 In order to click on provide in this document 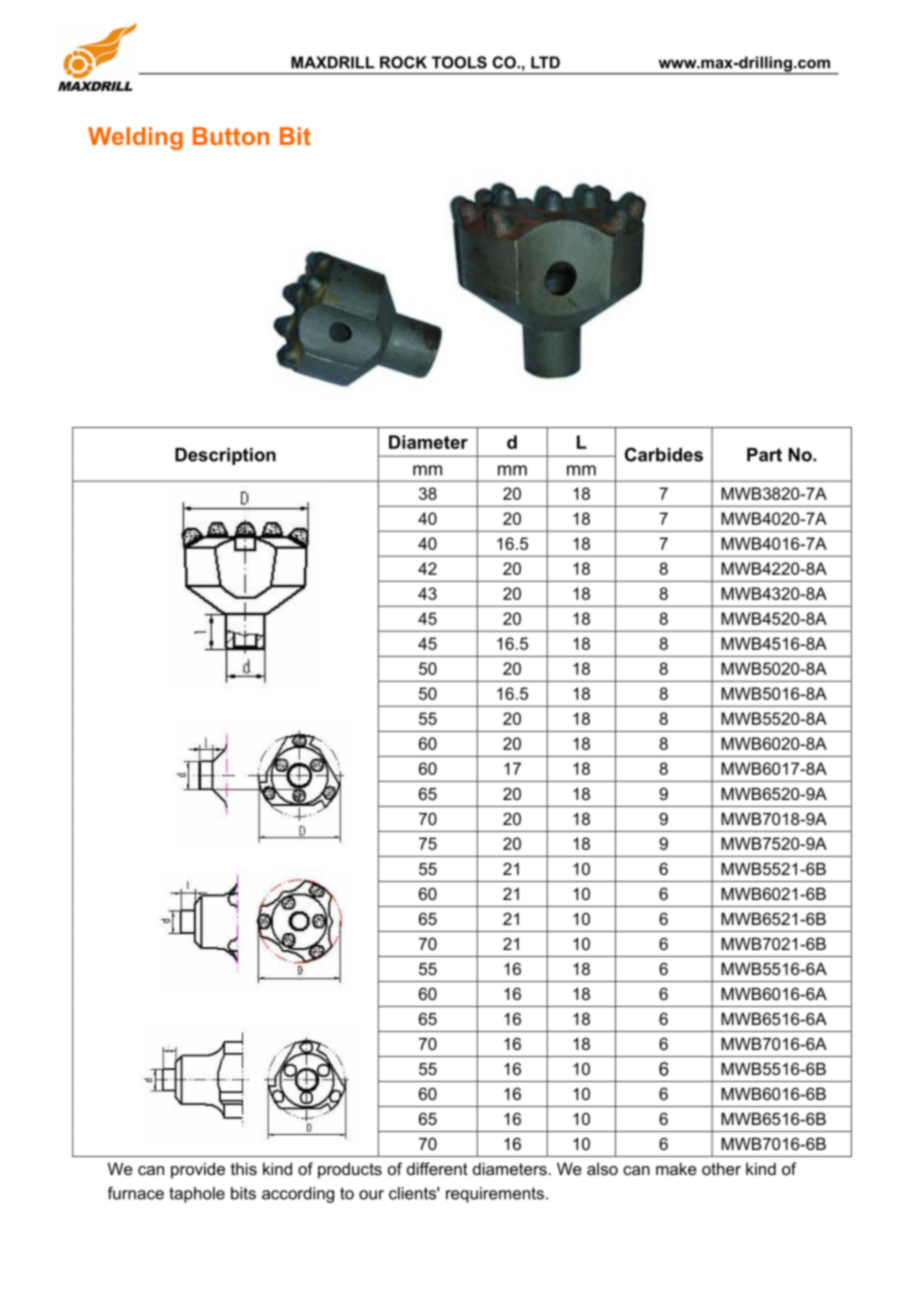, I will do `click(198, 1170)`.
